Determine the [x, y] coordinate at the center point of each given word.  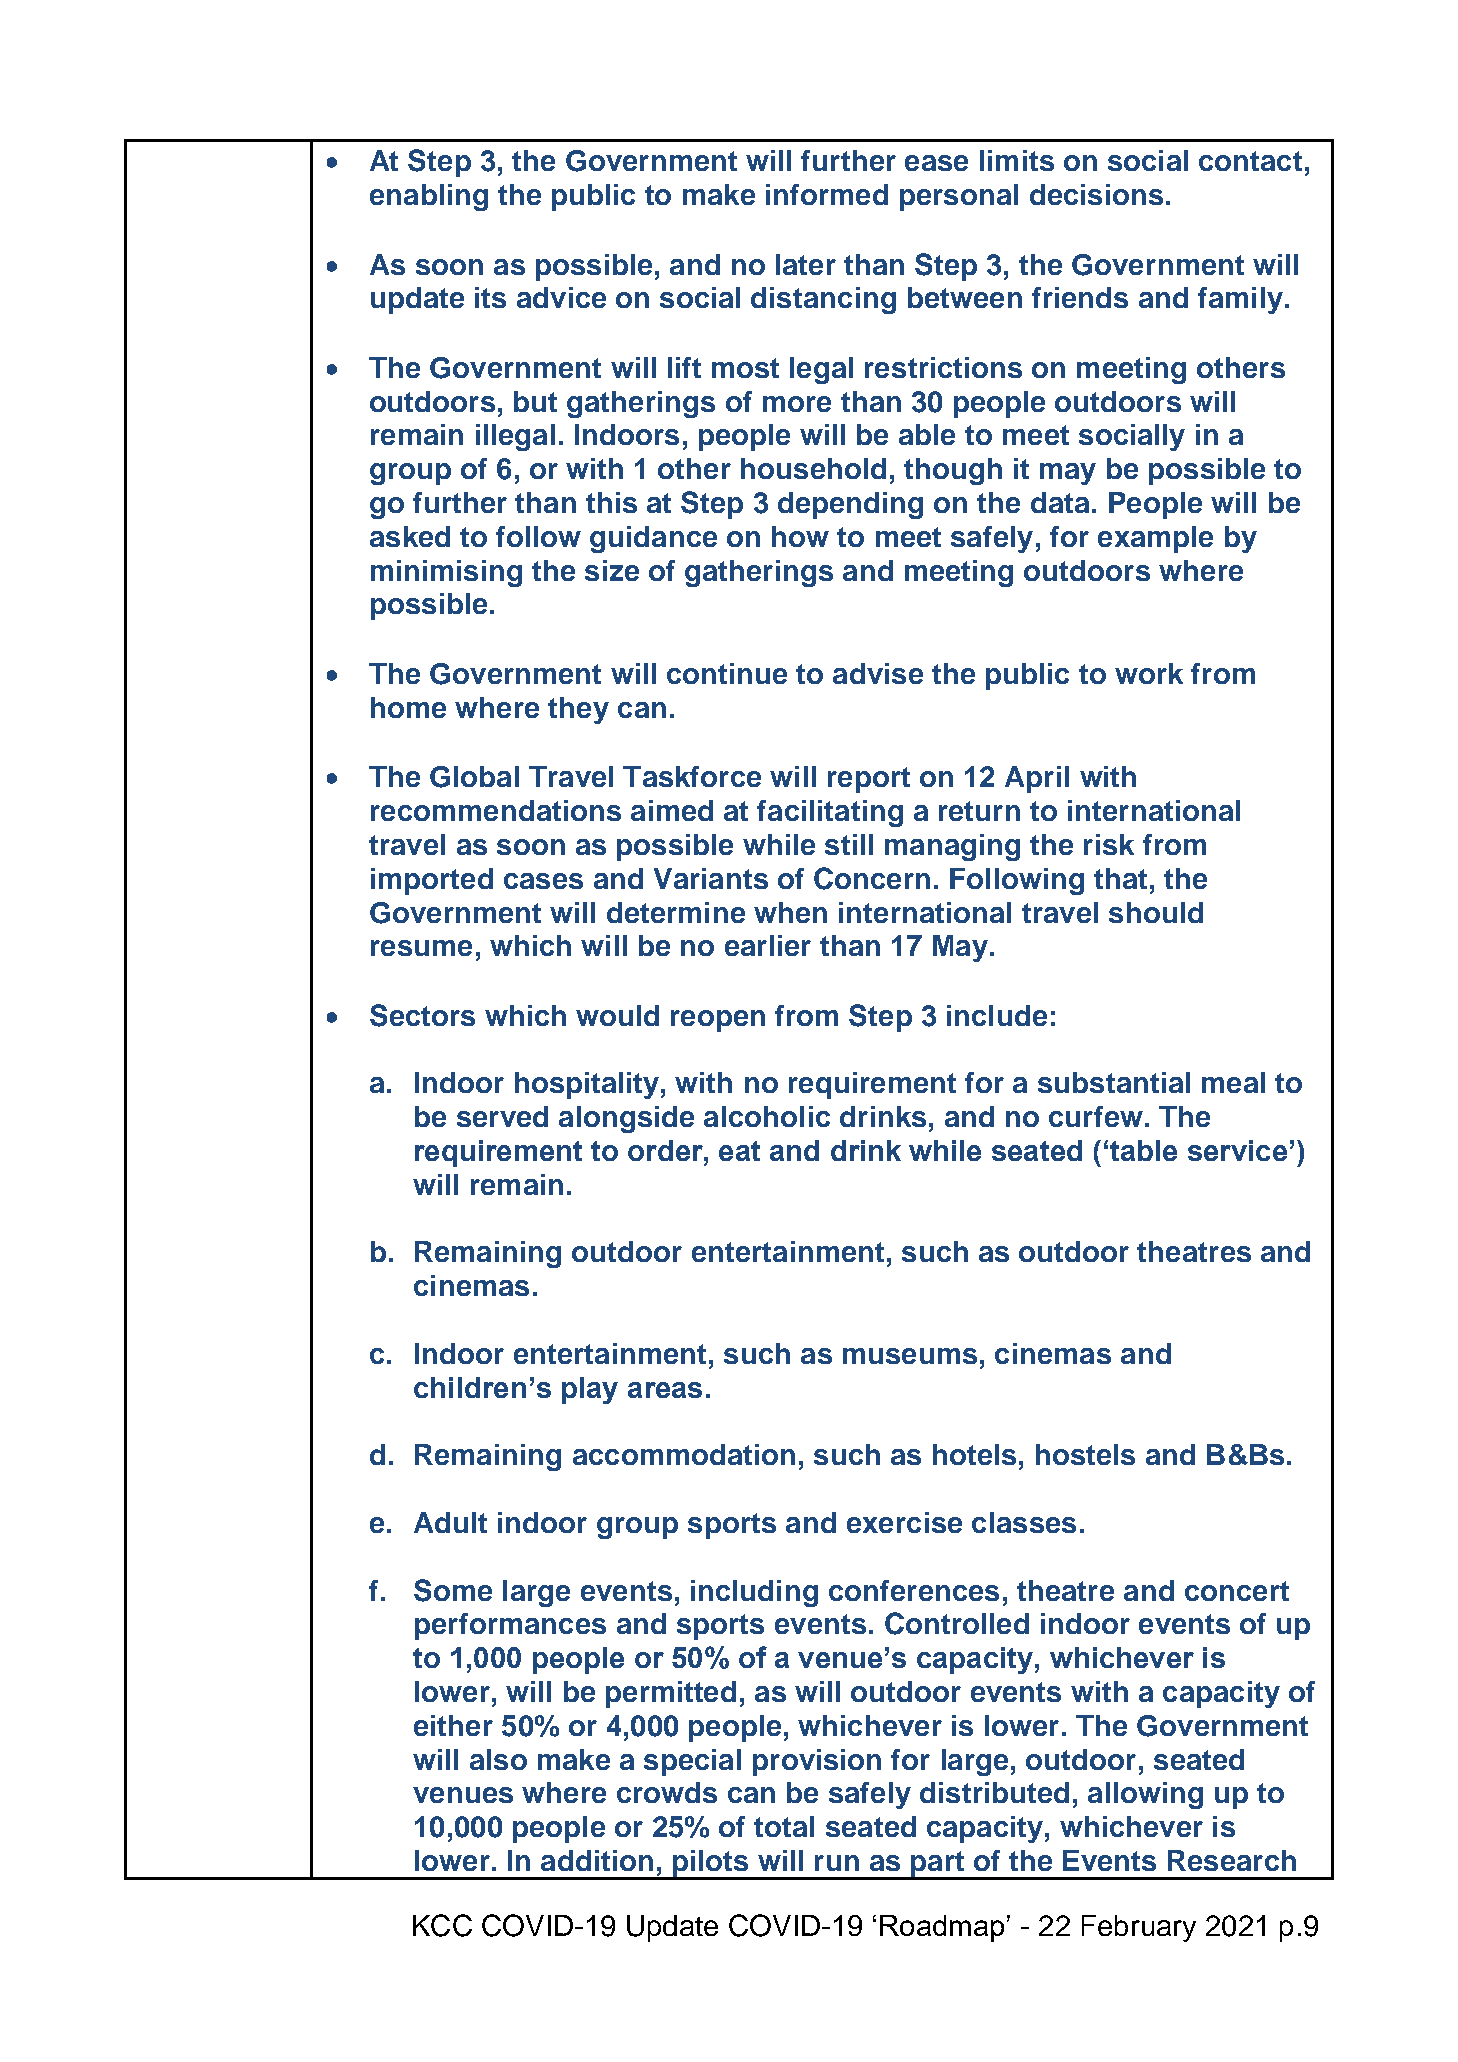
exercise [904, 1522]
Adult [450, 1522]
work [1149, 673]
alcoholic [767, 1116]
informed [827, 194]
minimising [446, 573]
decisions [1096, 194]
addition [597, 1860]
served [502, 1116]
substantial [1114, 1082]
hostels [1085, 1454]
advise [878, 673]
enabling [429, 197]
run [837, 1863]
